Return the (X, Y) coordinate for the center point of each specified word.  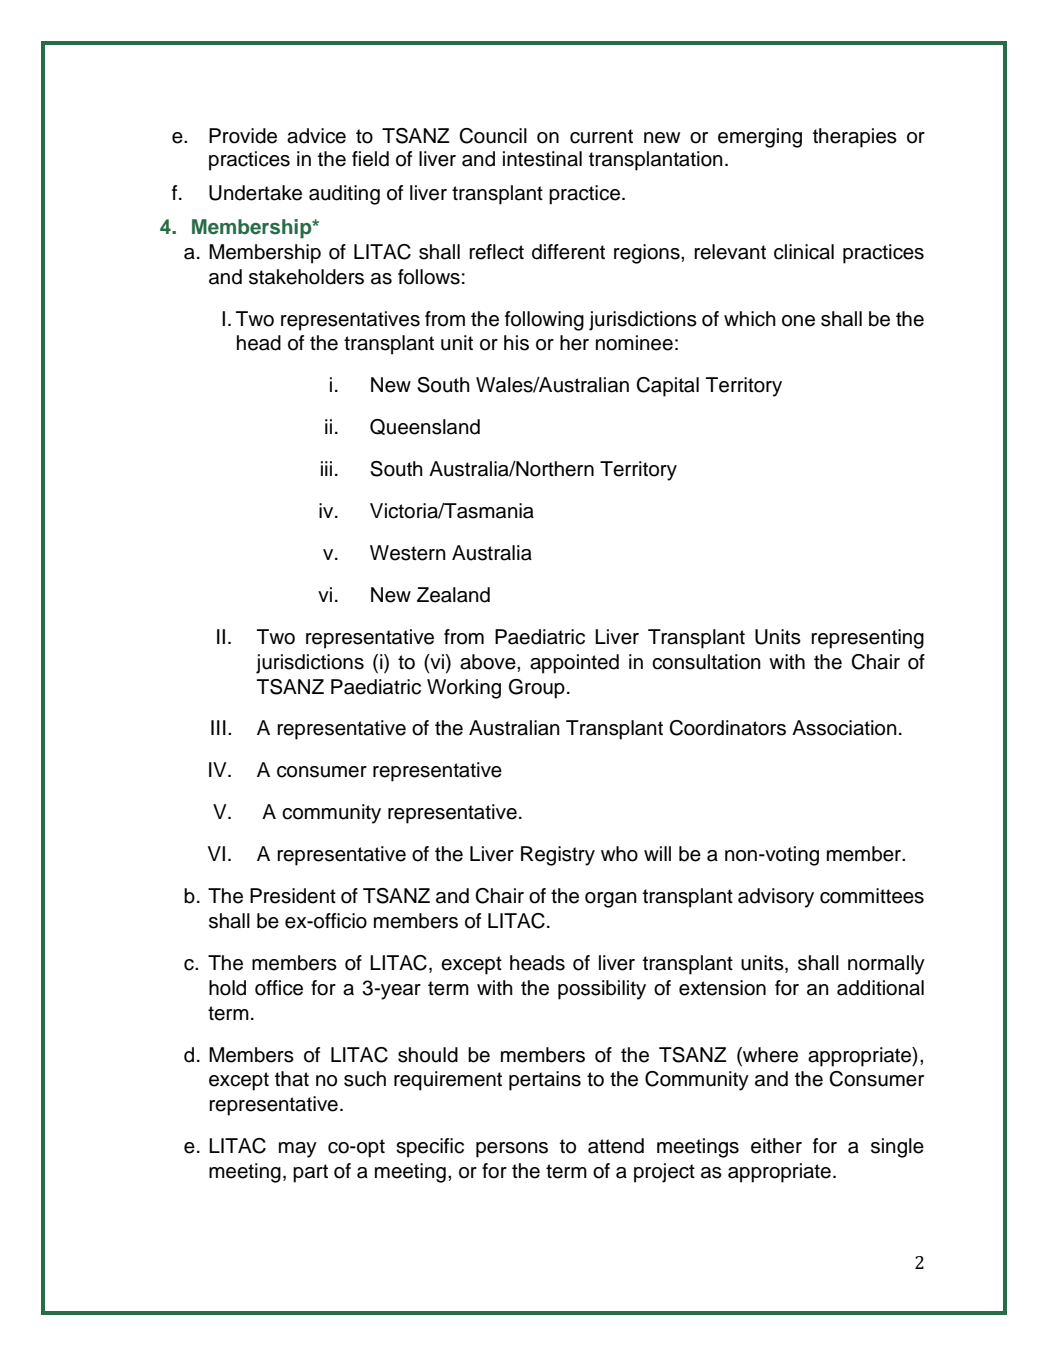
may (298, 1150)
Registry (558, 856)
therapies (855, 138)
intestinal (542, 159)
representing (867, 639)
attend (616, 1146)
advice (316, 136)
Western (408, 553)
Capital (667, 387)
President (293, 896)
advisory (776, 898)
